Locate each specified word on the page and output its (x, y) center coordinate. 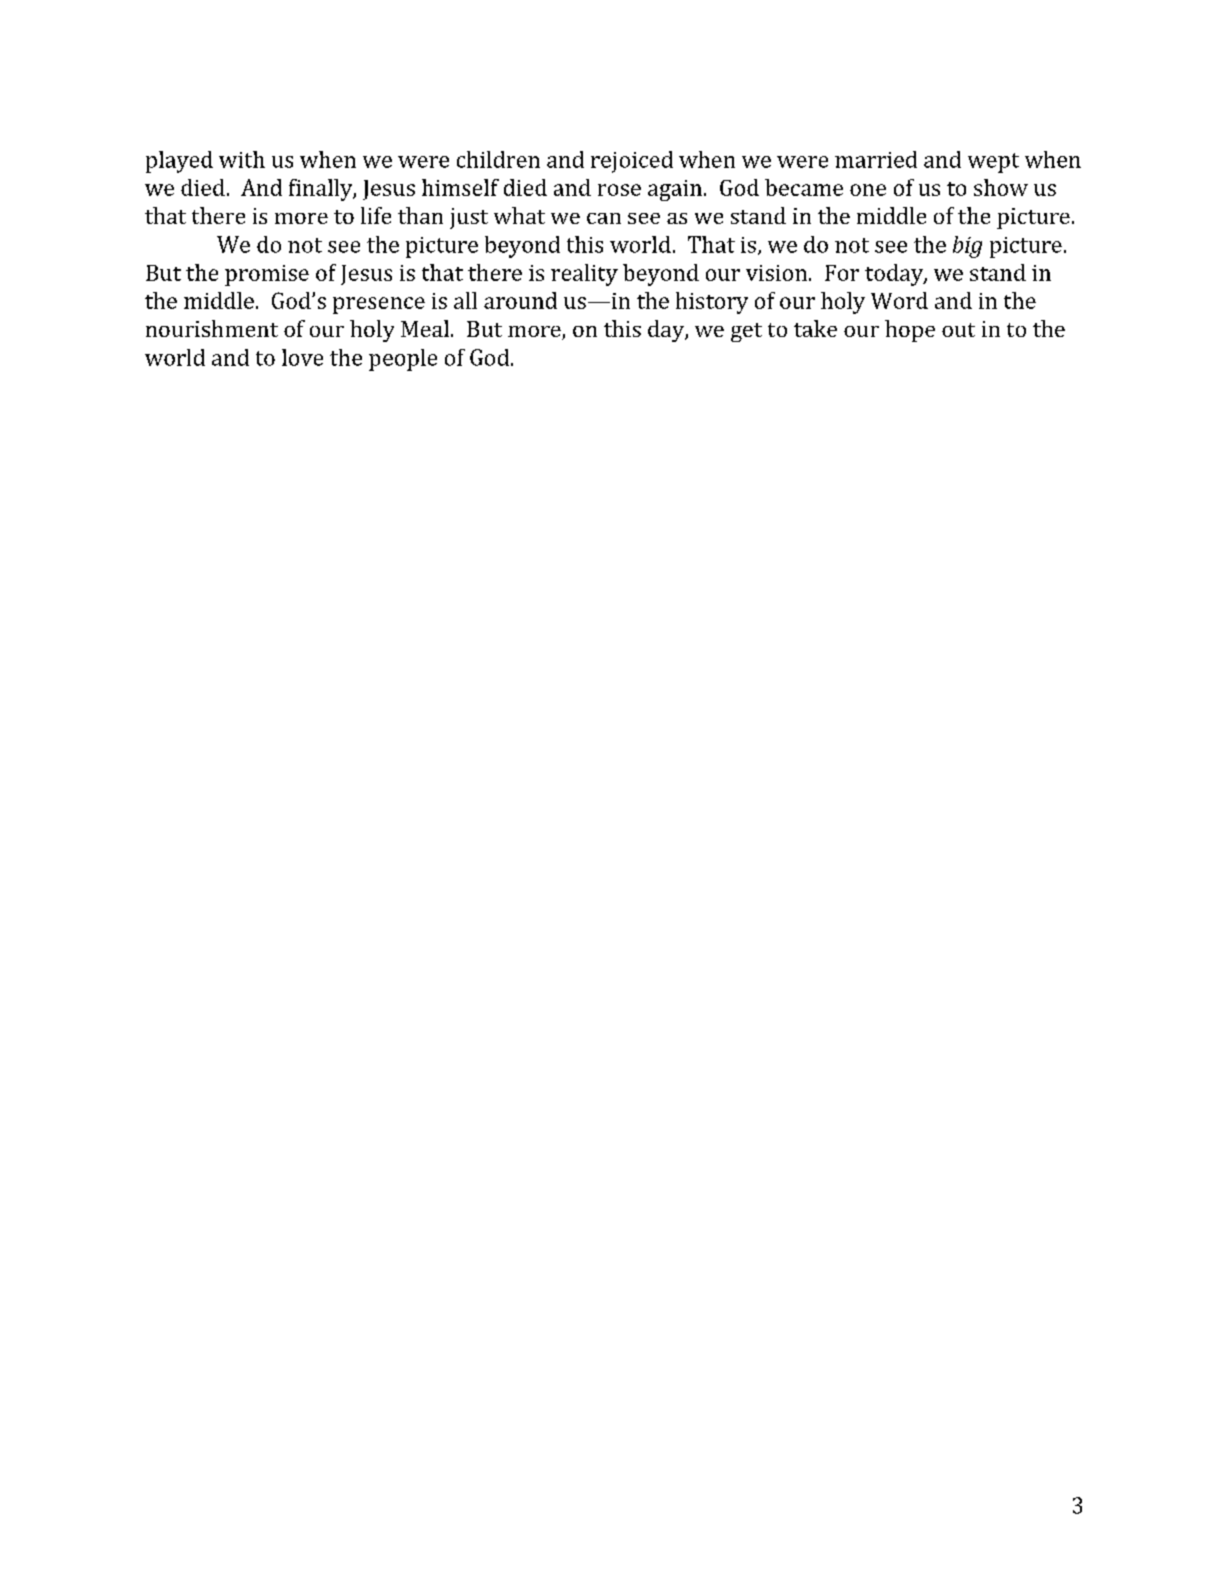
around (520, 300)
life (376, 215)
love (302, 357)
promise (267, 275)
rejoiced (632, 162)
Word (899, 300)
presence (379, 305)
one (868, 190)
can (604, 218)
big (967, 247)
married (876, 159)
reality (584, 275)
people (403, 360)
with (242, 159)
